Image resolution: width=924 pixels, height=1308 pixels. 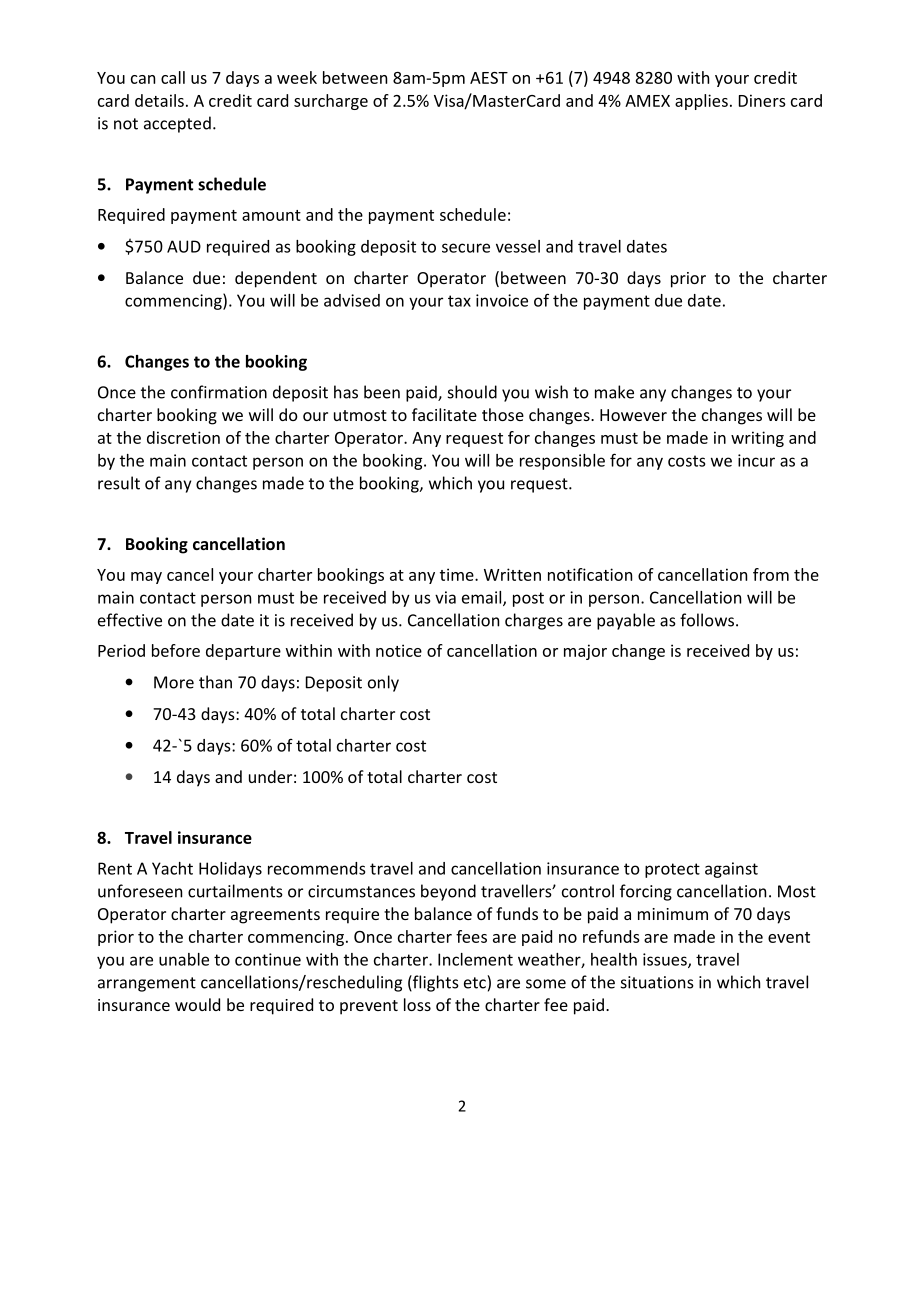 What do you see at coordinates (383, 683) in the image?
I see `only` at bounding box center [383, 683].
